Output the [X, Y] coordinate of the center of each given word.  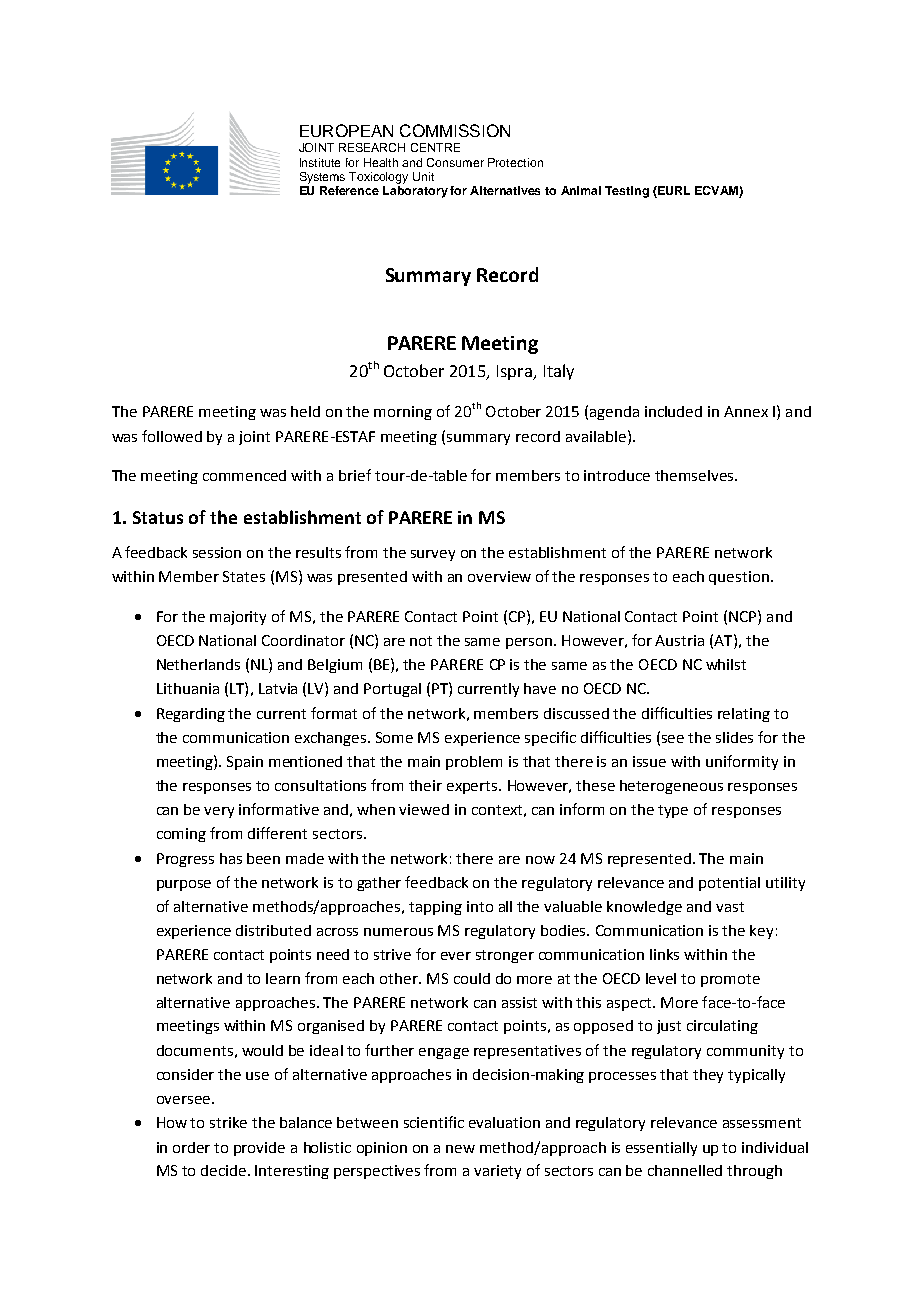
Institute [320, 162]
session [217, 552]
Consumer [455, 162]
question [739, 578]
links [664, 954]
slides [734, 737]
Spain [245, 763]
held [305, 411]
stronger [505, 956]
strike [228, 1122]
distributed [273, 930]
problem [474, 763]
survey [433, 555]
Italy [559, 372]
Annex [746, 411]
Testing [627, 192]
